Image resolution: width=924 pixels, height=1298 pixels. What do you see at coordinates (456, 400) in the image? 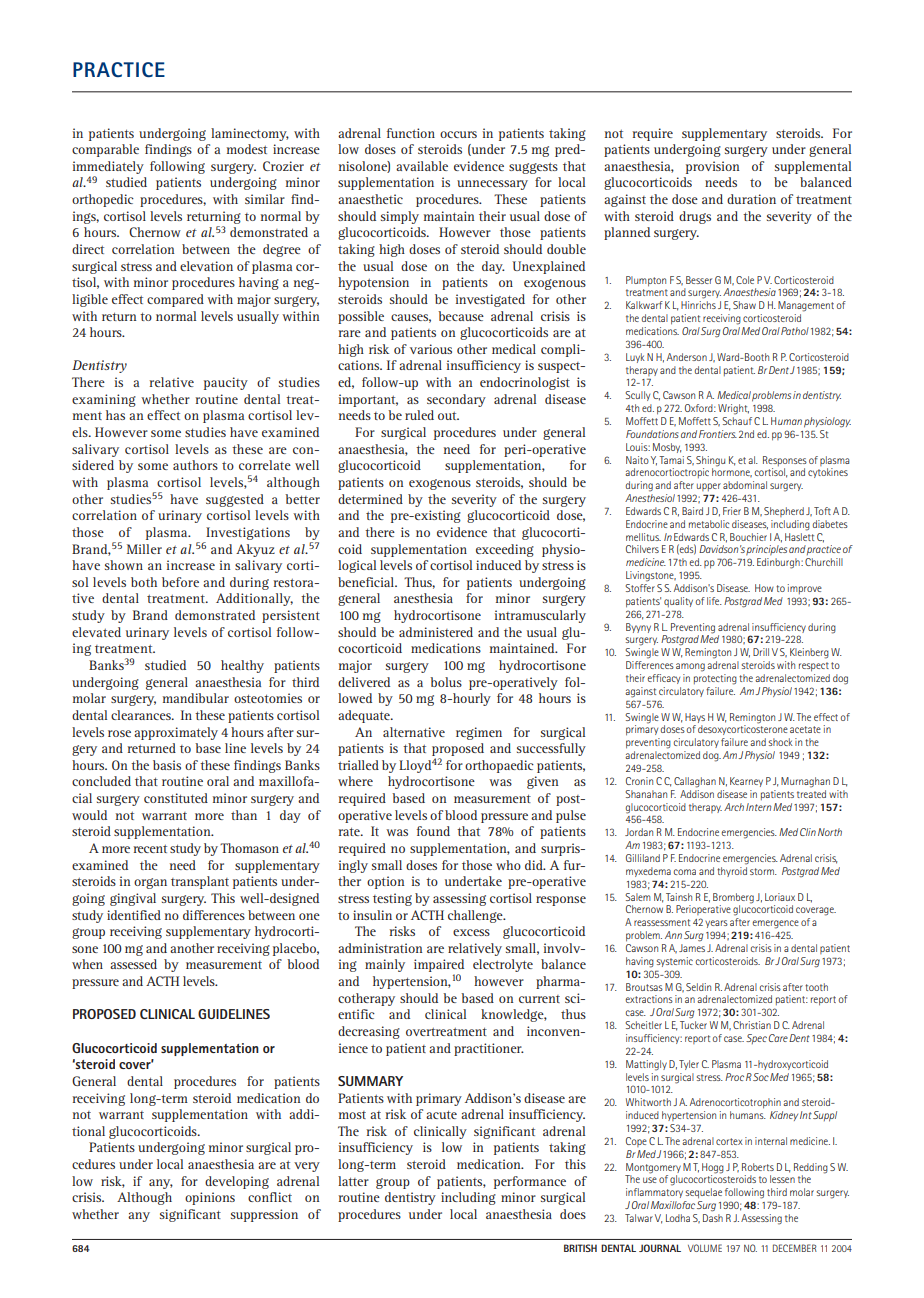
I see `secondary` at bounding box center [456, 400].
